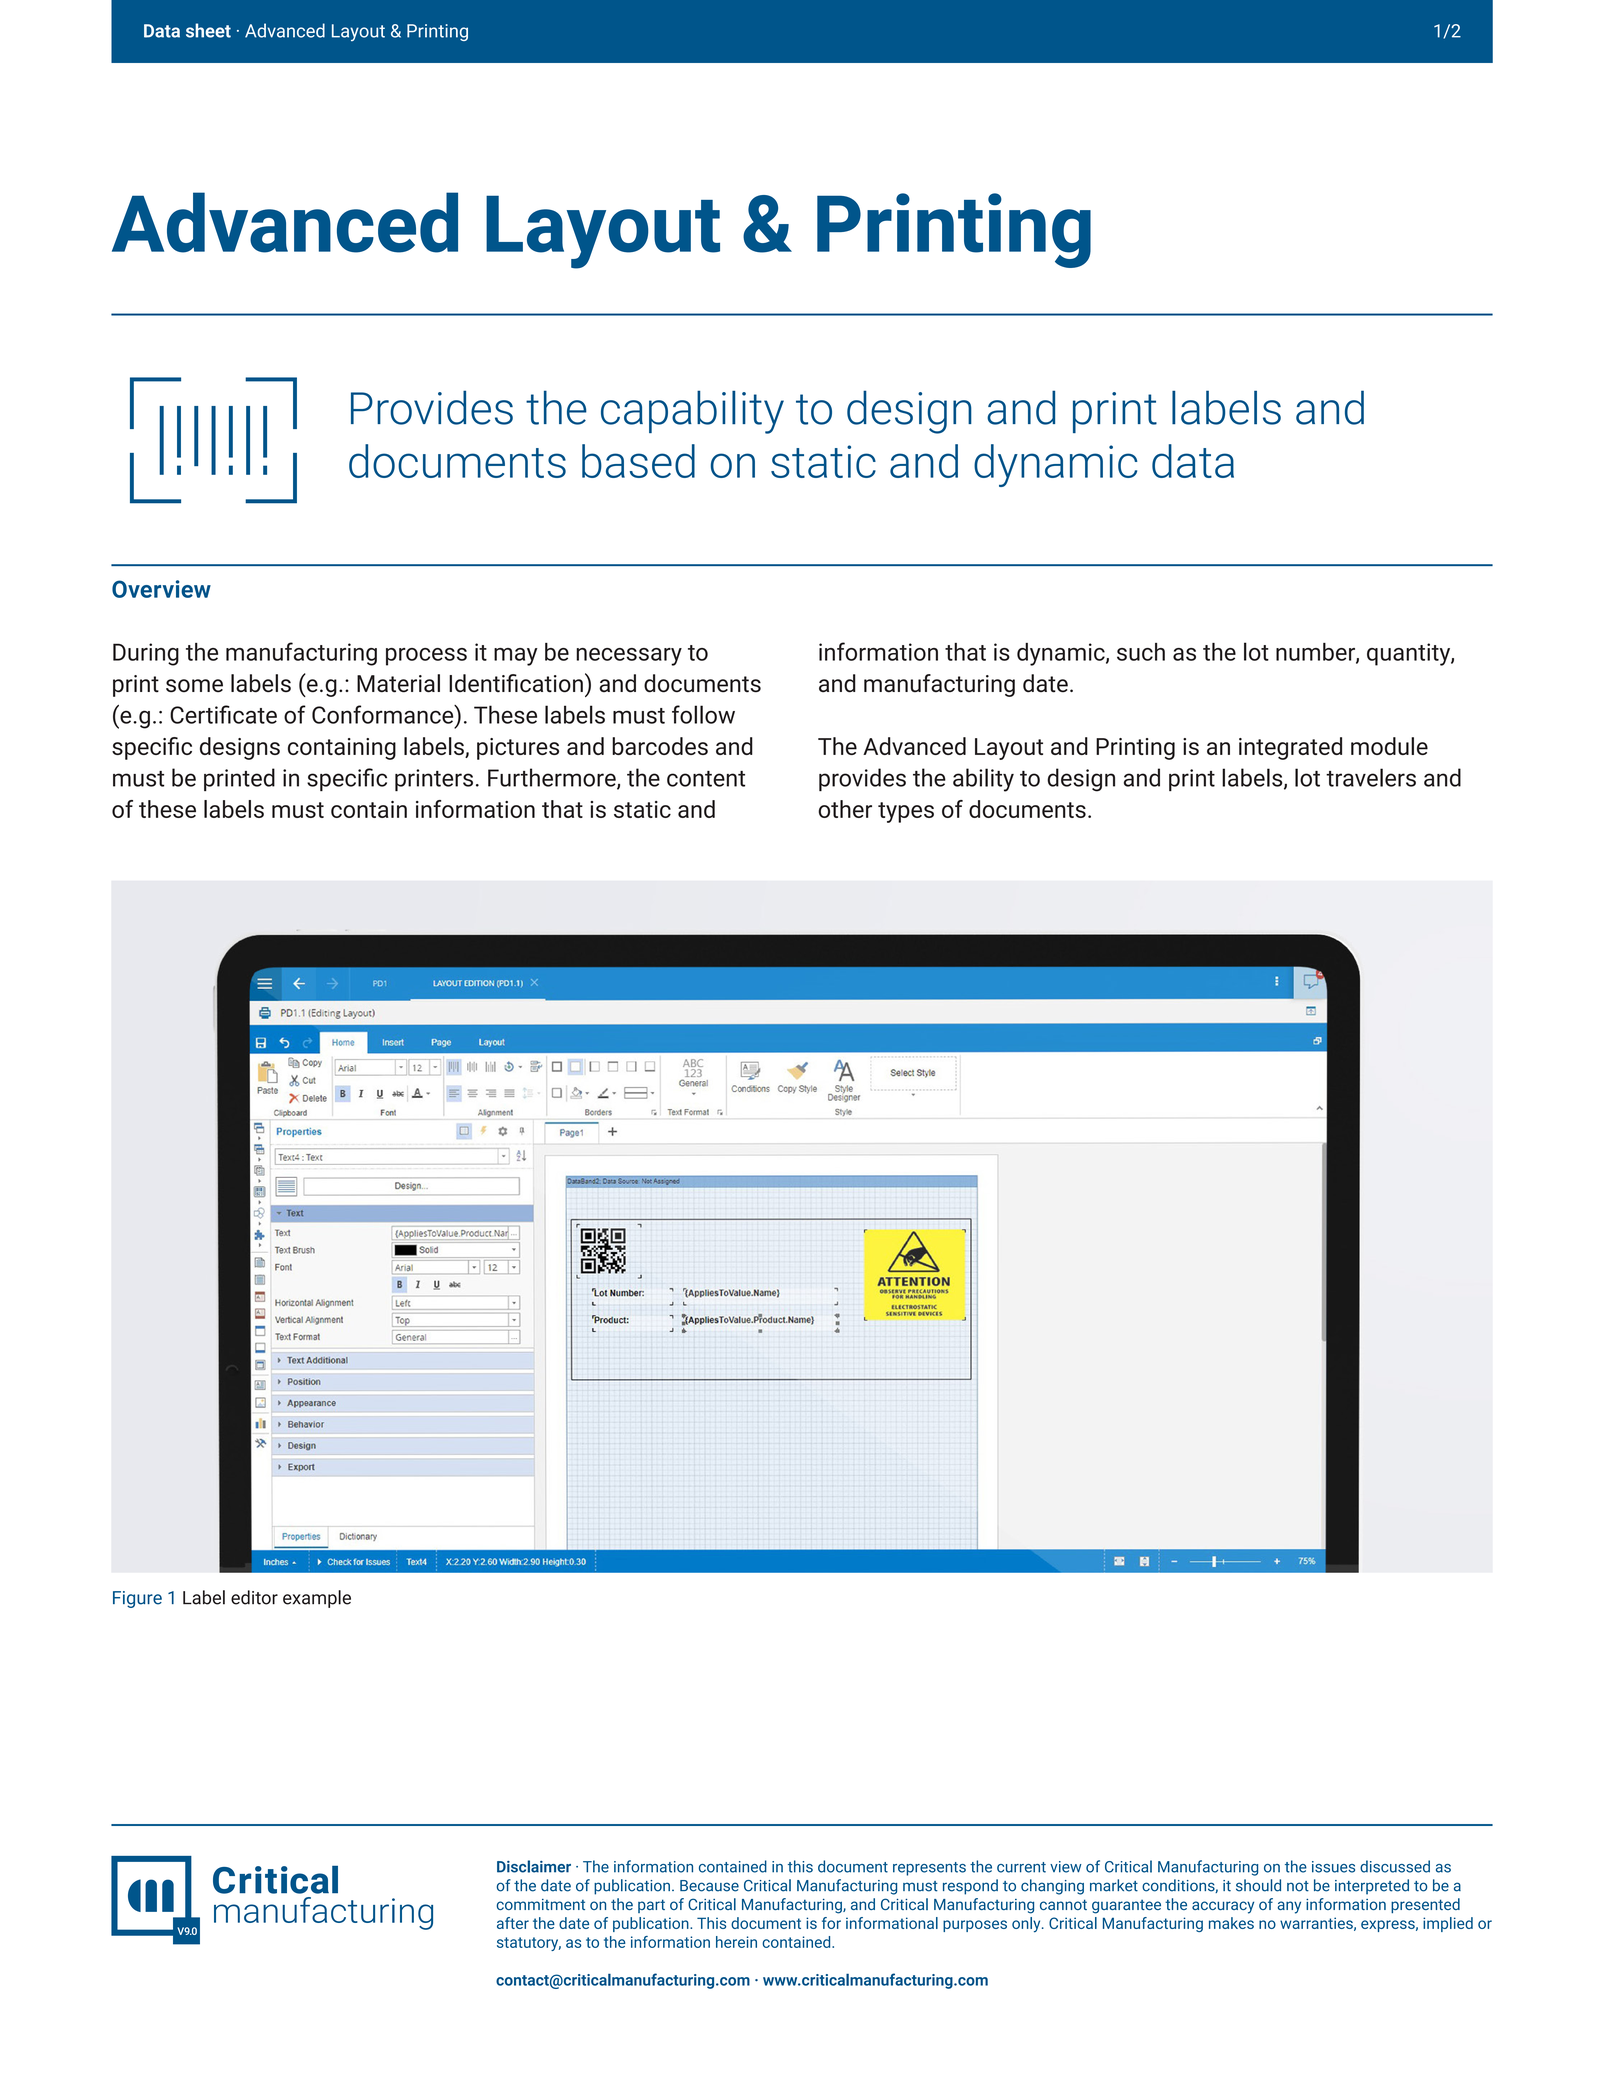 The width and height of the screenshot is (1604, 2076). What do you see at coordinates (223, 714) in the screenshot?
I see `Certificate` at bounding box center [223, 714].
